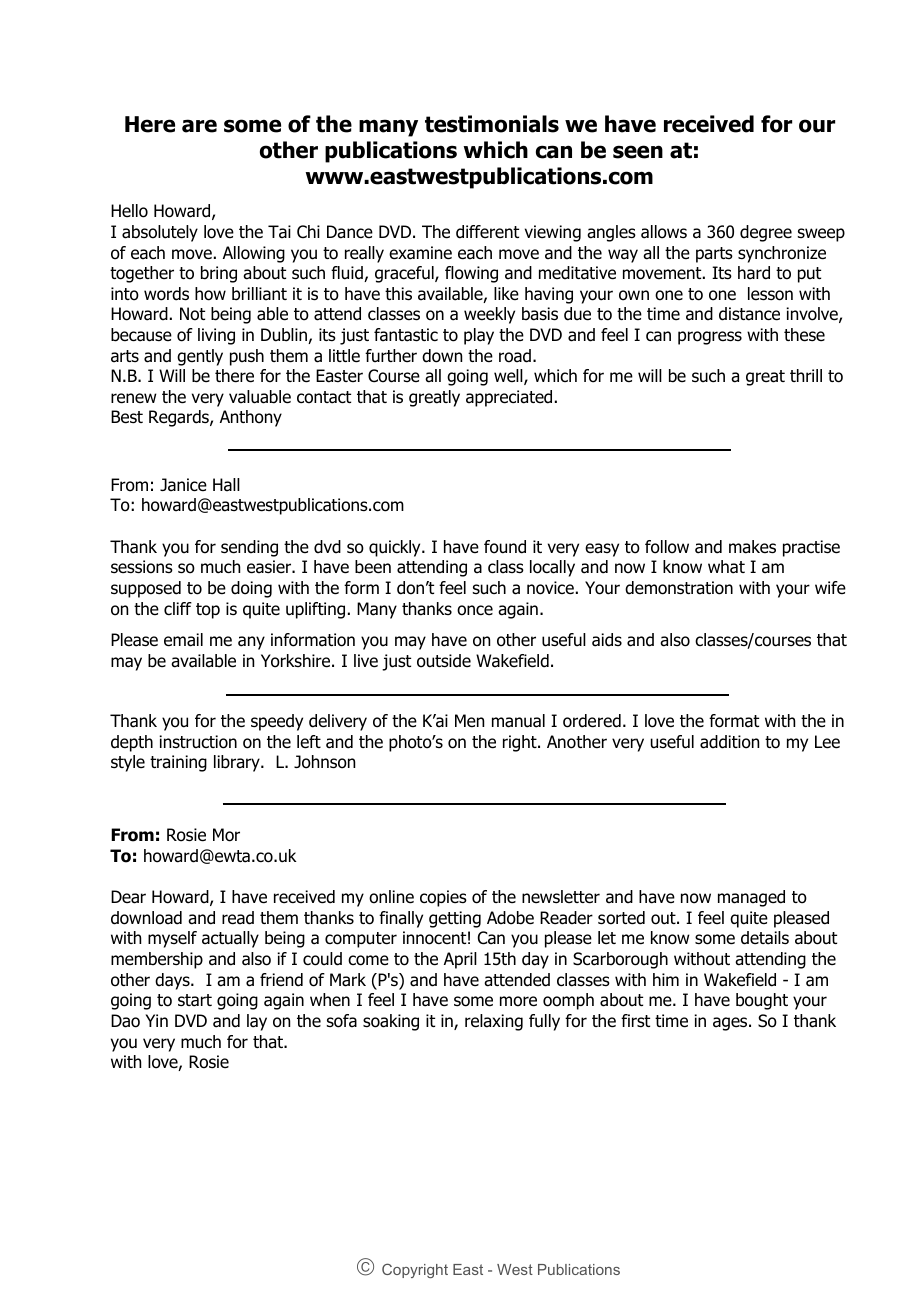 This screenshot has width=924, height=1308. Describe the element at coordinates (729, 742) in the screenshot. I see `addition` at that location.
